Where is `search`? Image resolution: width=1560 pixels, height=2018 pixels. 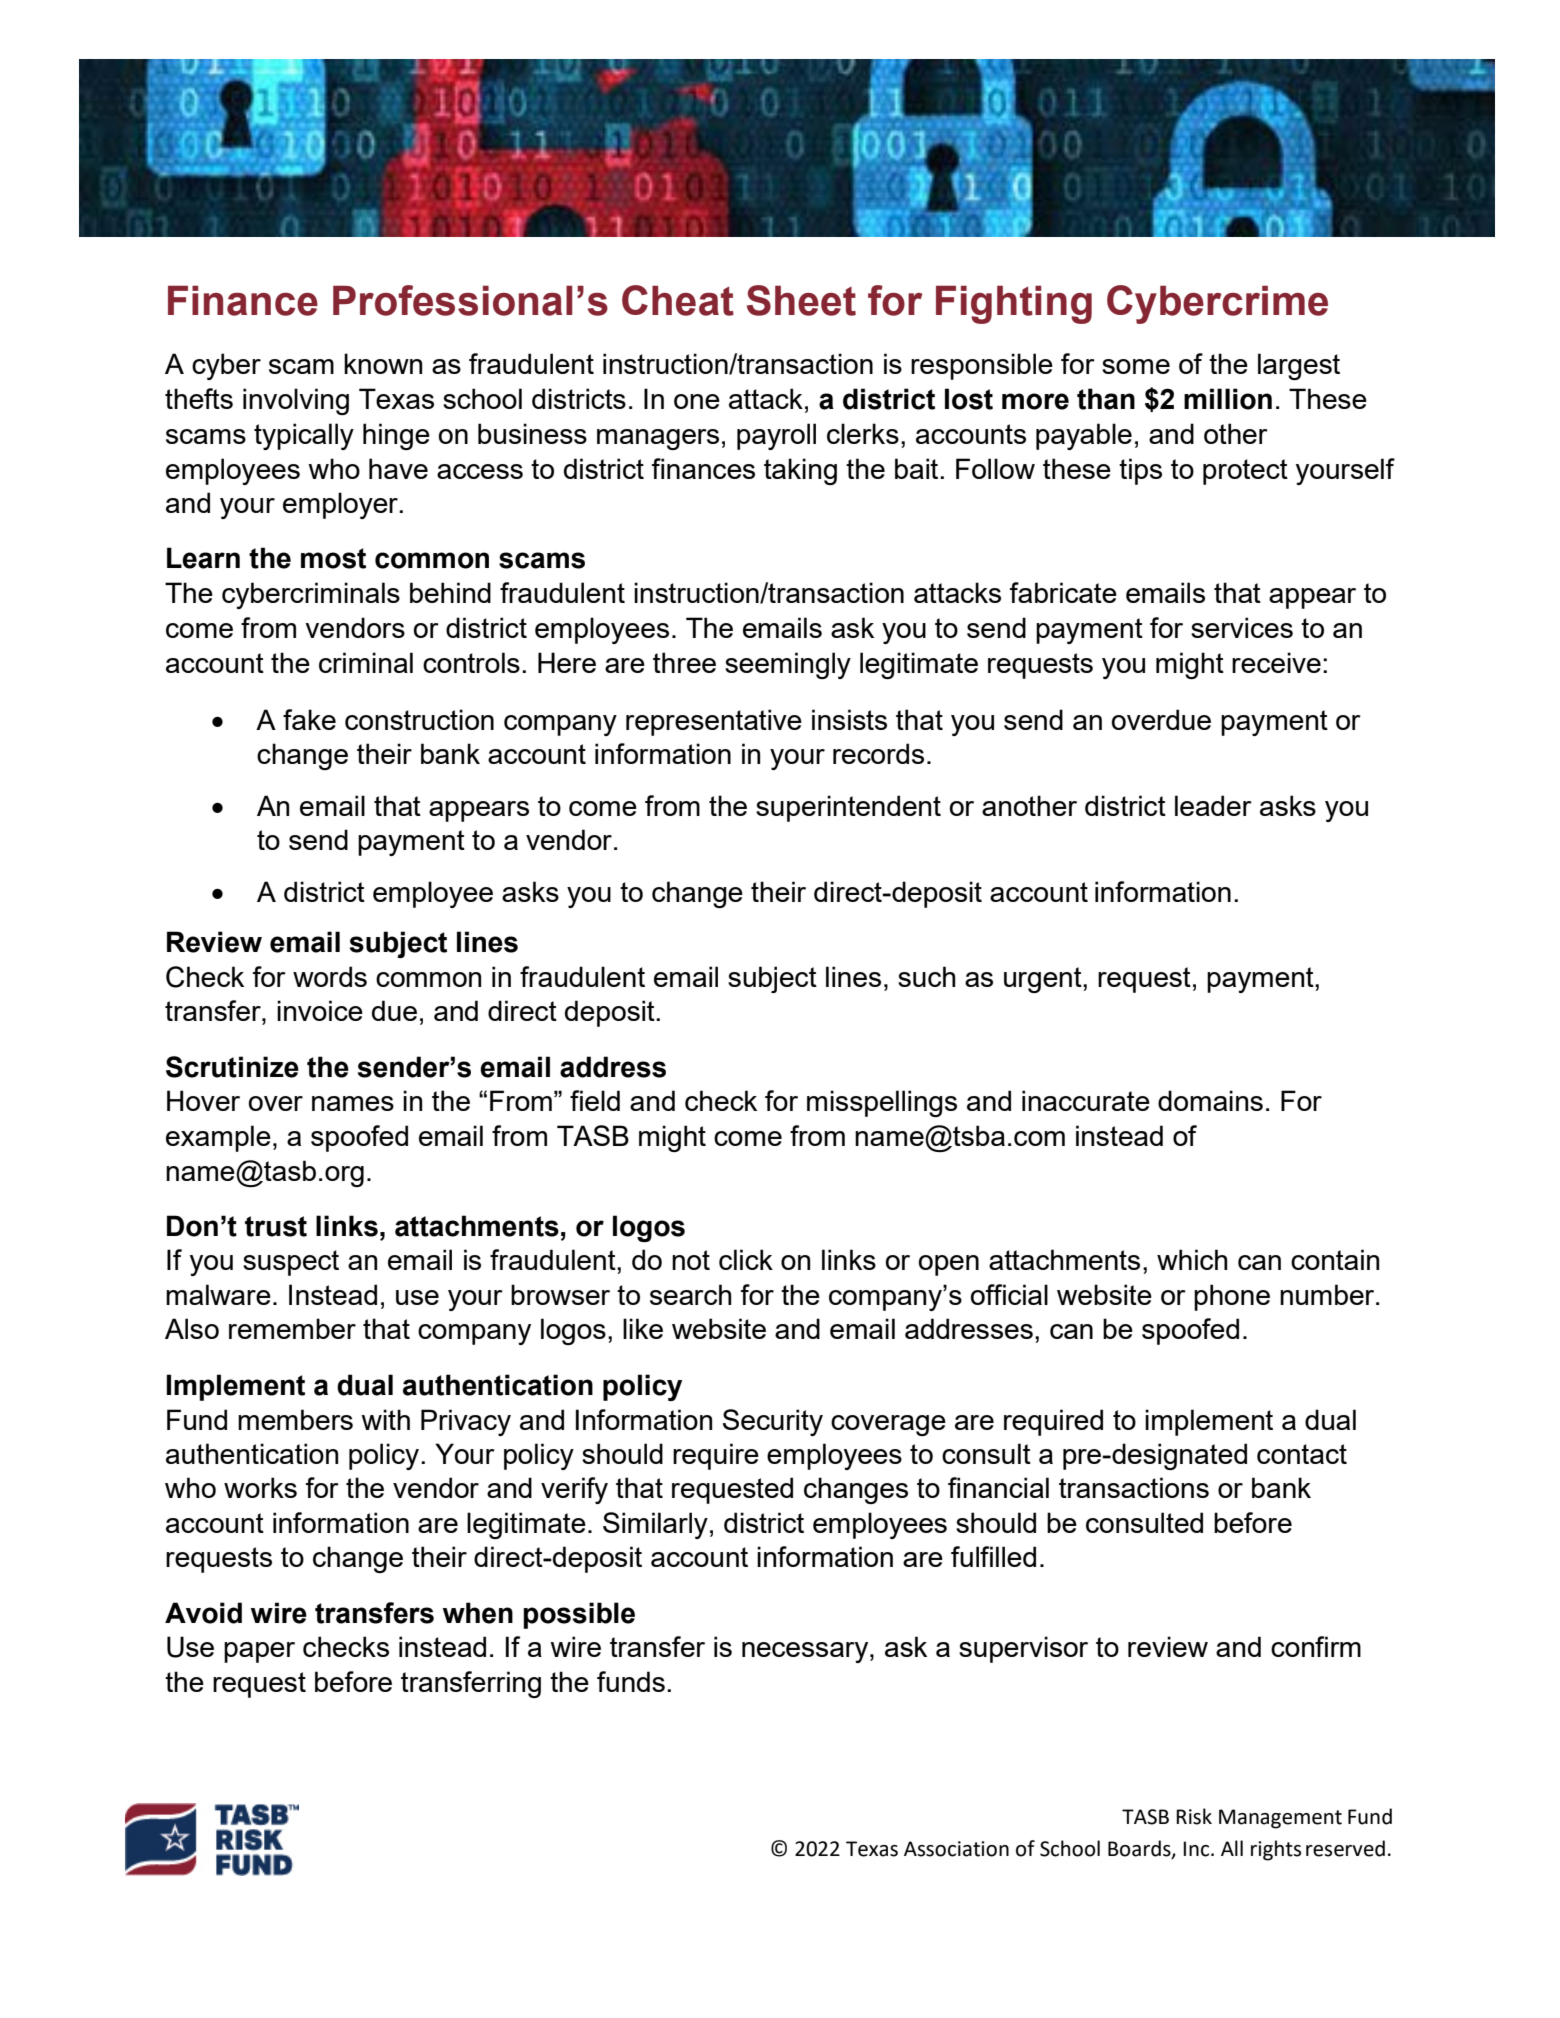
search is located at coordinates (691, 1294).
